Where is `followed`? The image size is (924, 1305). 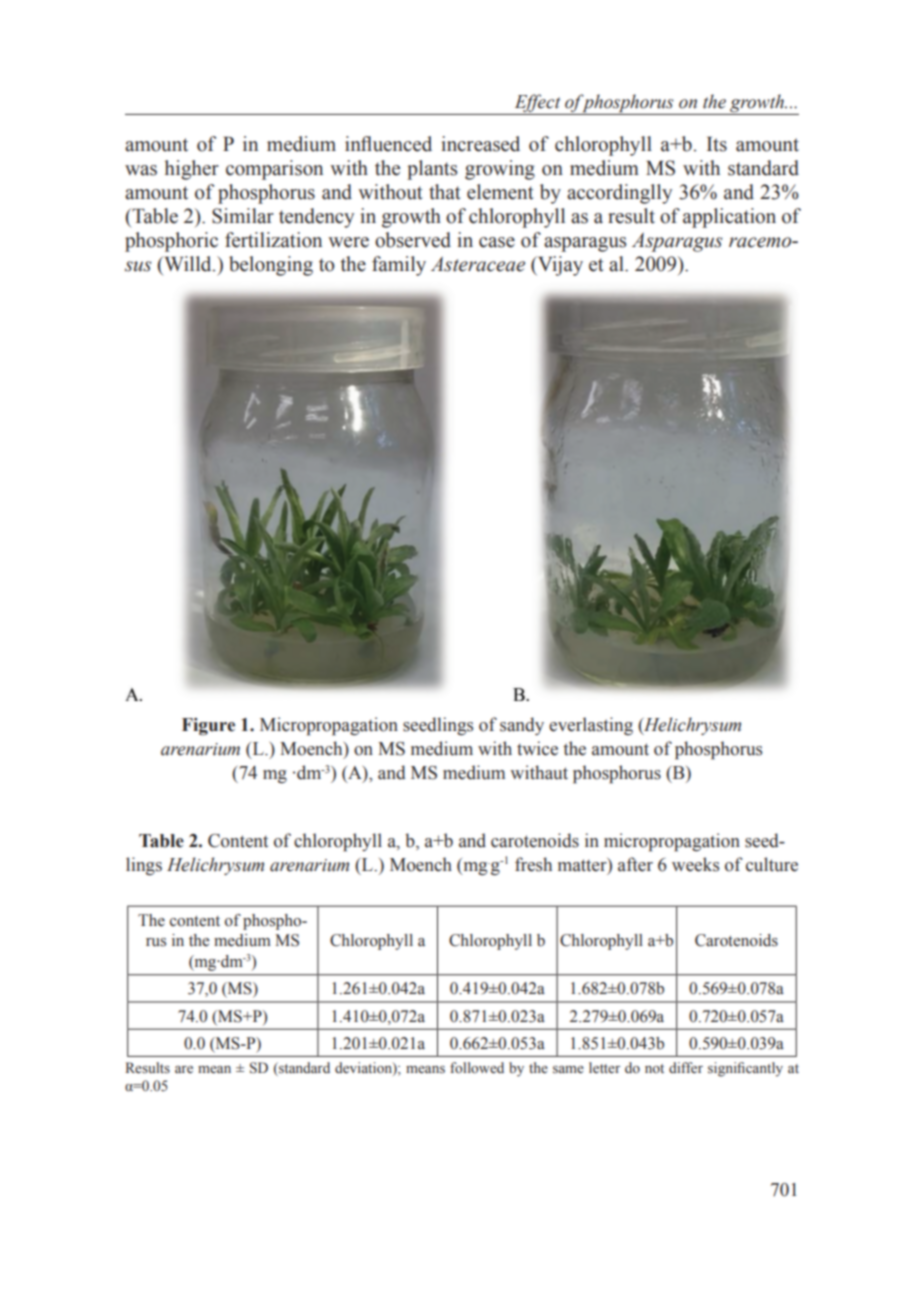
followed is located at coordinates (477, 1068).
